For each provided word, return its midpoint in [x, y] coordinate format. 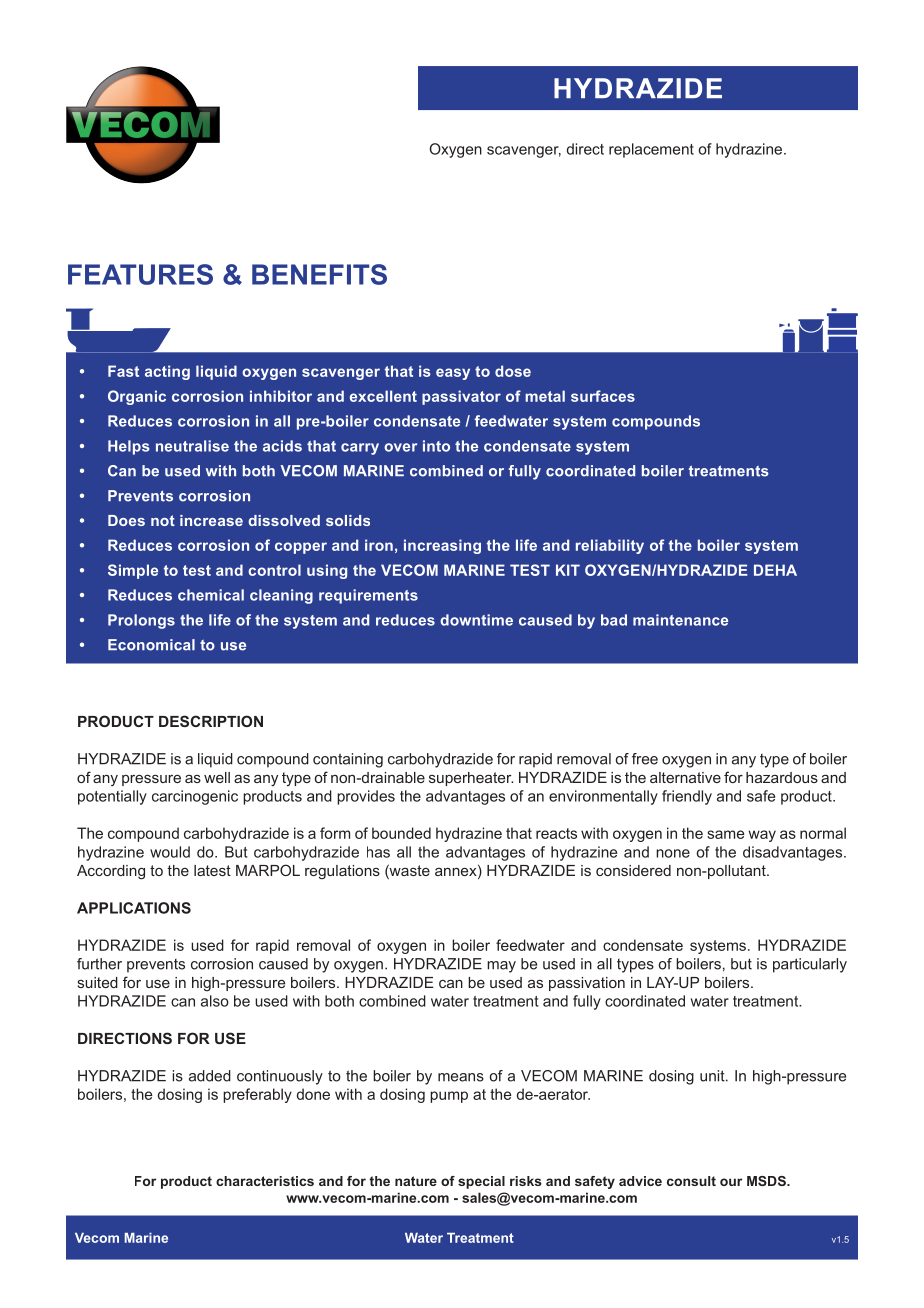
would [170, 852]
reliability [610, 546]
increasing [442, 546]
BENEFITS [319, 274]
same [725, 834]
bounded [401, 833]
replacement [651, 150]
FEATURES [140, 274]
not [163, 520]
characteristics [265, 1181]
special [481, 1182]
